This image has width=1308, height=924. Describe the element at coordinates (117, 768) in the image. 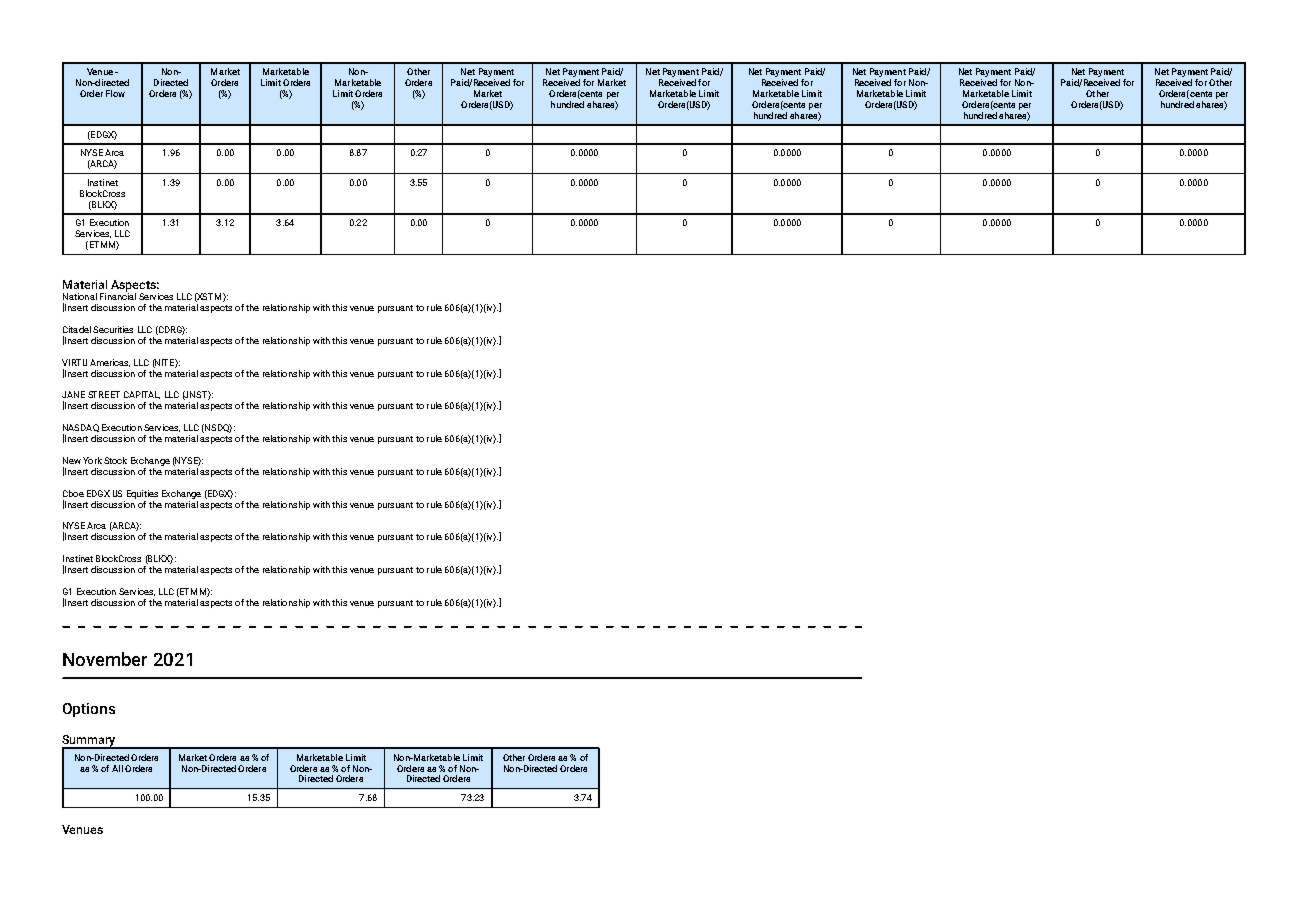

I see `All` at that location.
